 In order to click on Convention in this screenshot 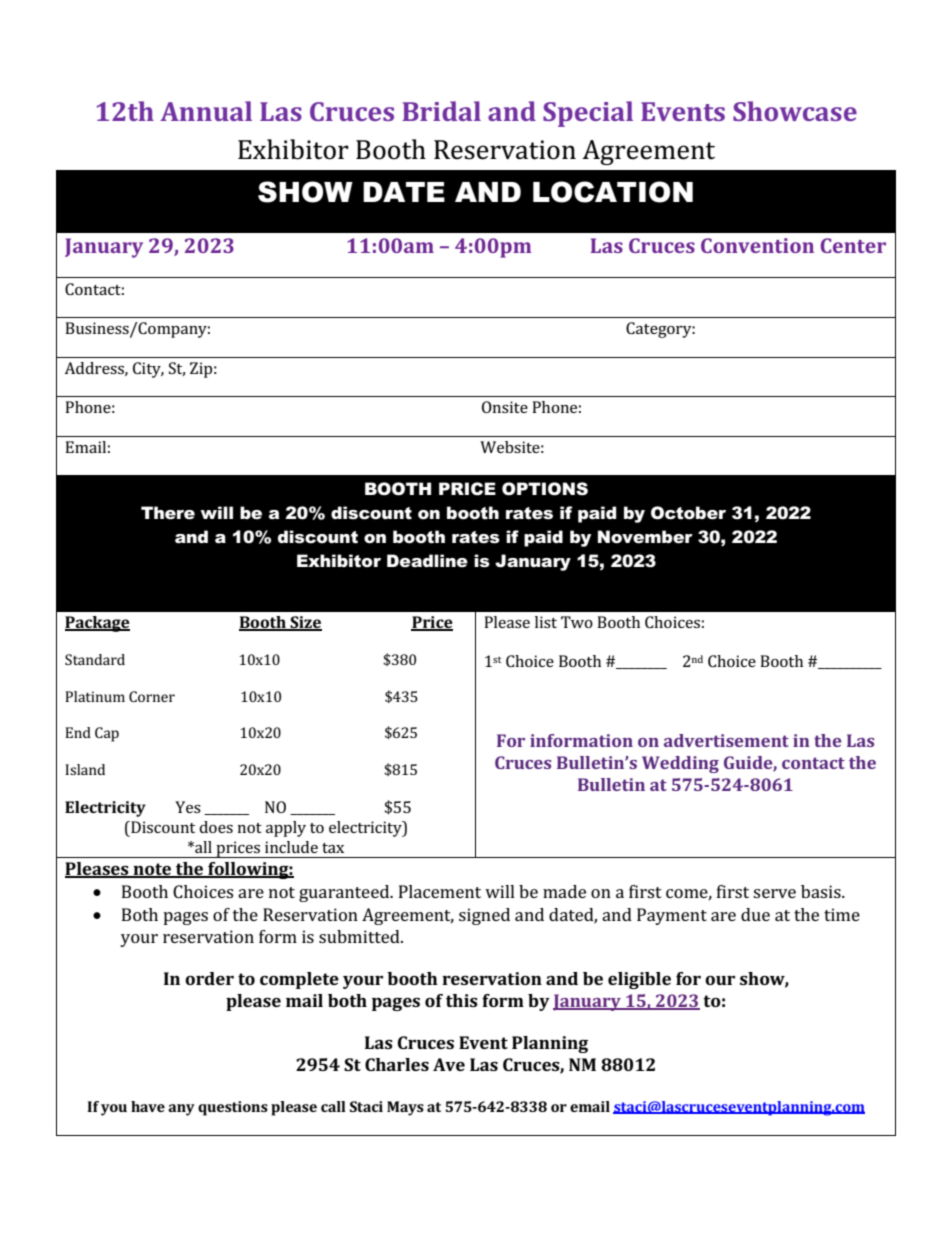, I will do `click(757, 245)`.
